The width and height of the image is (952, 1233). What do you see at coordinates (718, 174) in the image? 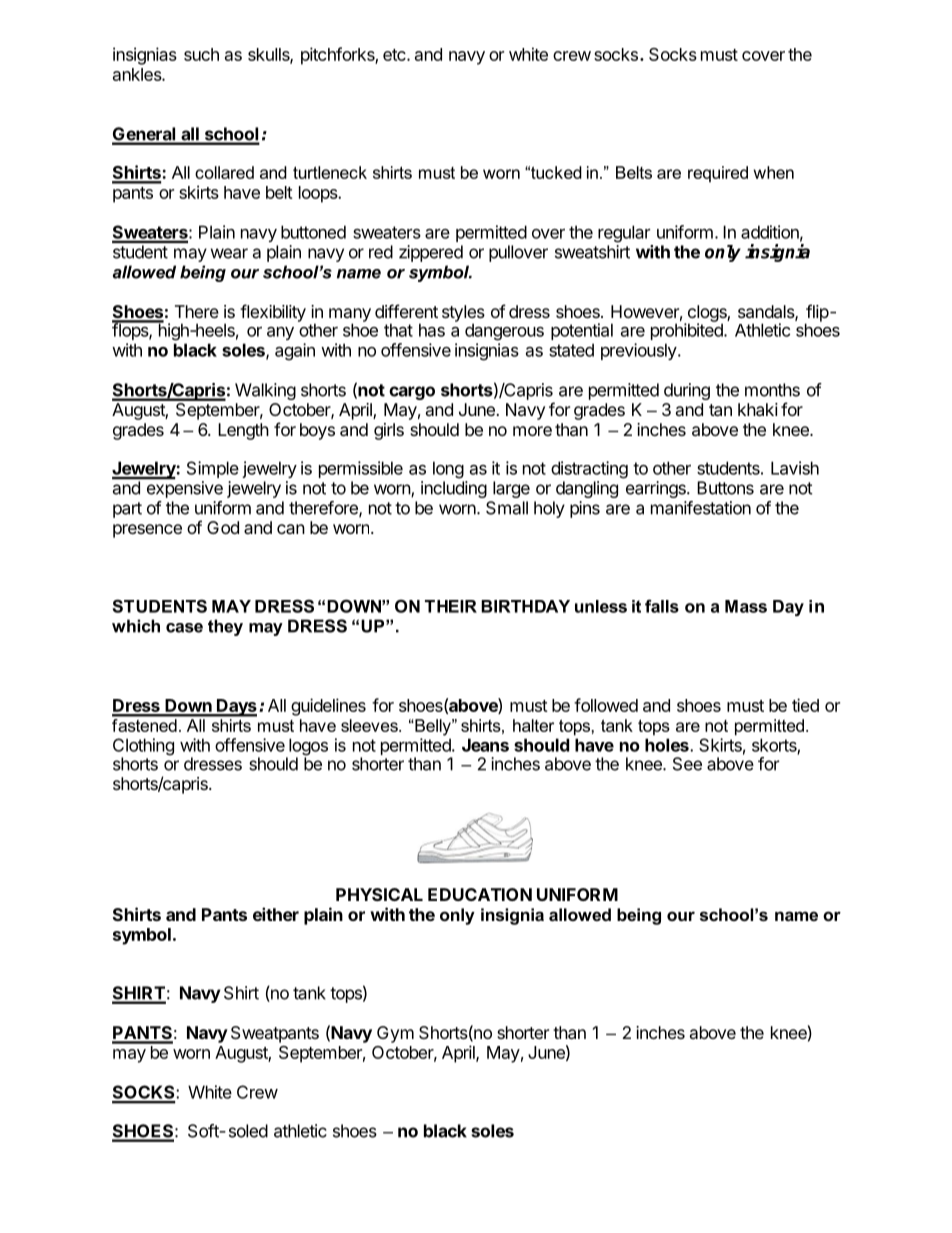
I see `required` at bounding box center [718, 174].
